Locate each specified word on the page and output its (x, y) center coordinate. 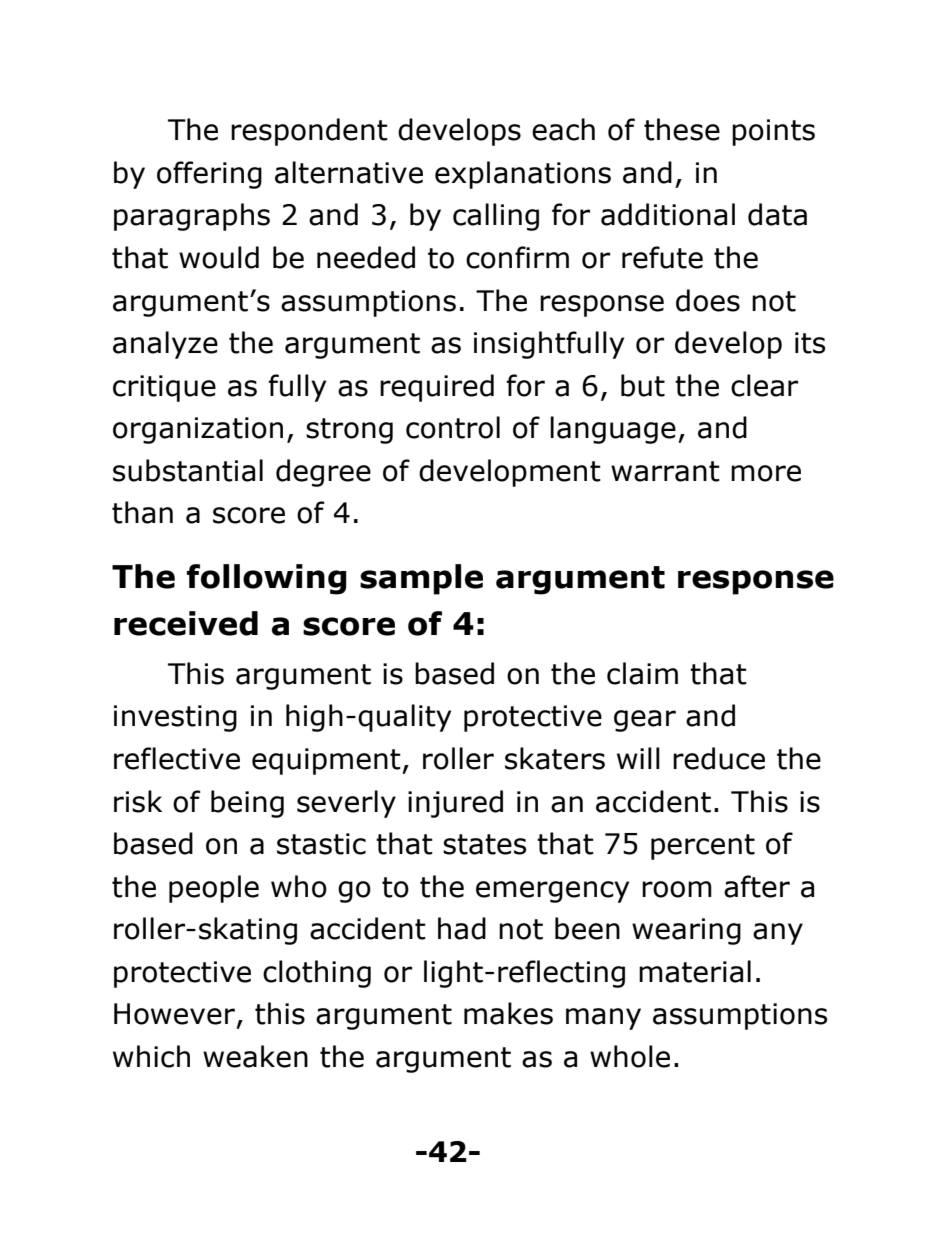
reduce (719, 758)
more (766, 473)
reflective (177, 758)
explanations (523, 175)
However (174, 1014)
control (453, 427)
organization (198, 430)
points (773, 132)
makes (508, 1013)
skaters (555, 758)
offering (209, 175)
